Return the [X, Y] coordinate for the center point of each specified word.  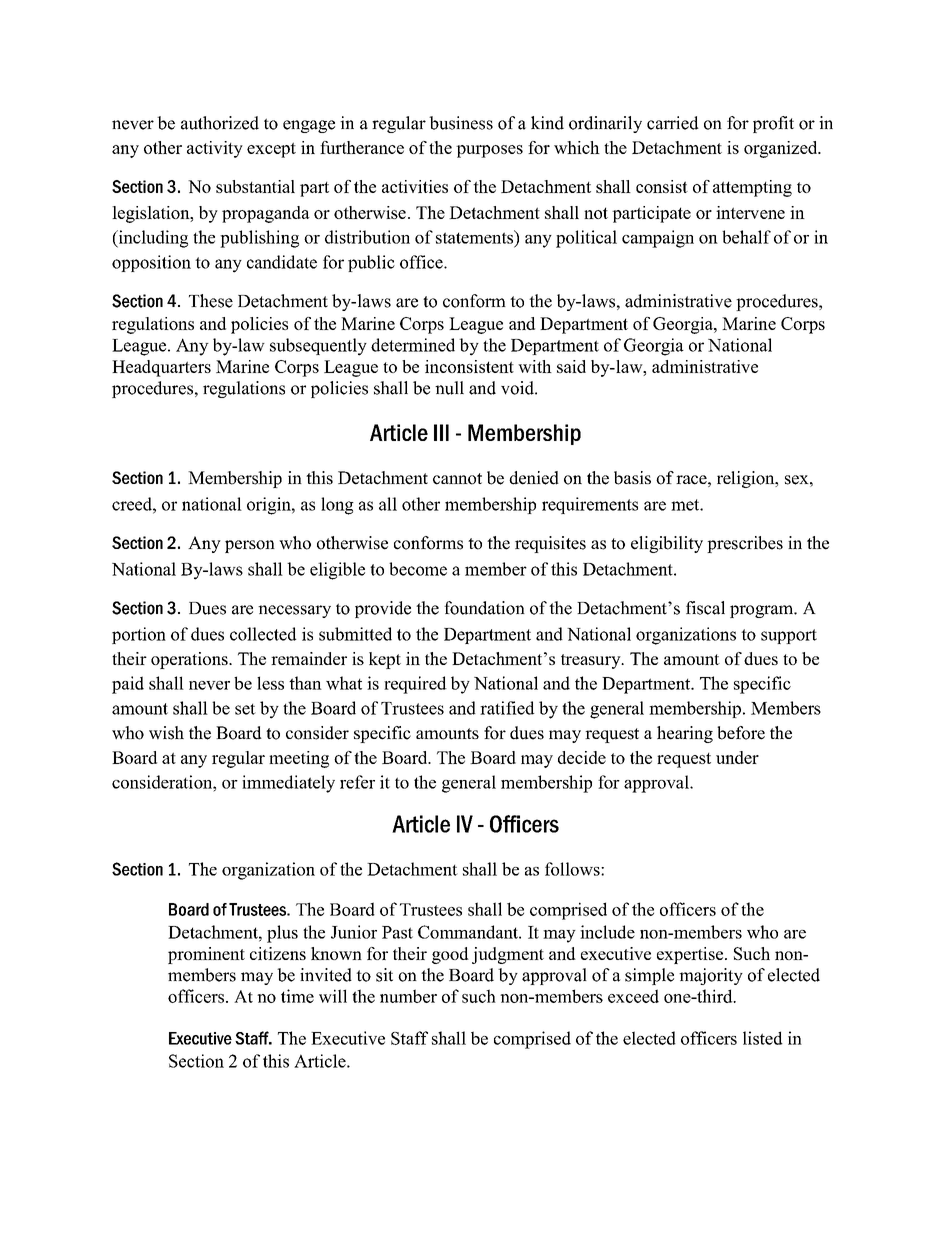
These [211, 301]
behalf [746, 237]
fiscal [705, 608]
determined [413, 345]
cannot [457, 479]
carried [673, 123]
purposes [489, 151]
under [737, 757]
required [415, 685]
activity [215, 149]
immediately [288, 784]
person [250, 546]
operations [190, 660]
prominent [206, 955]
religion [747, 479]
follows [573, 869]
